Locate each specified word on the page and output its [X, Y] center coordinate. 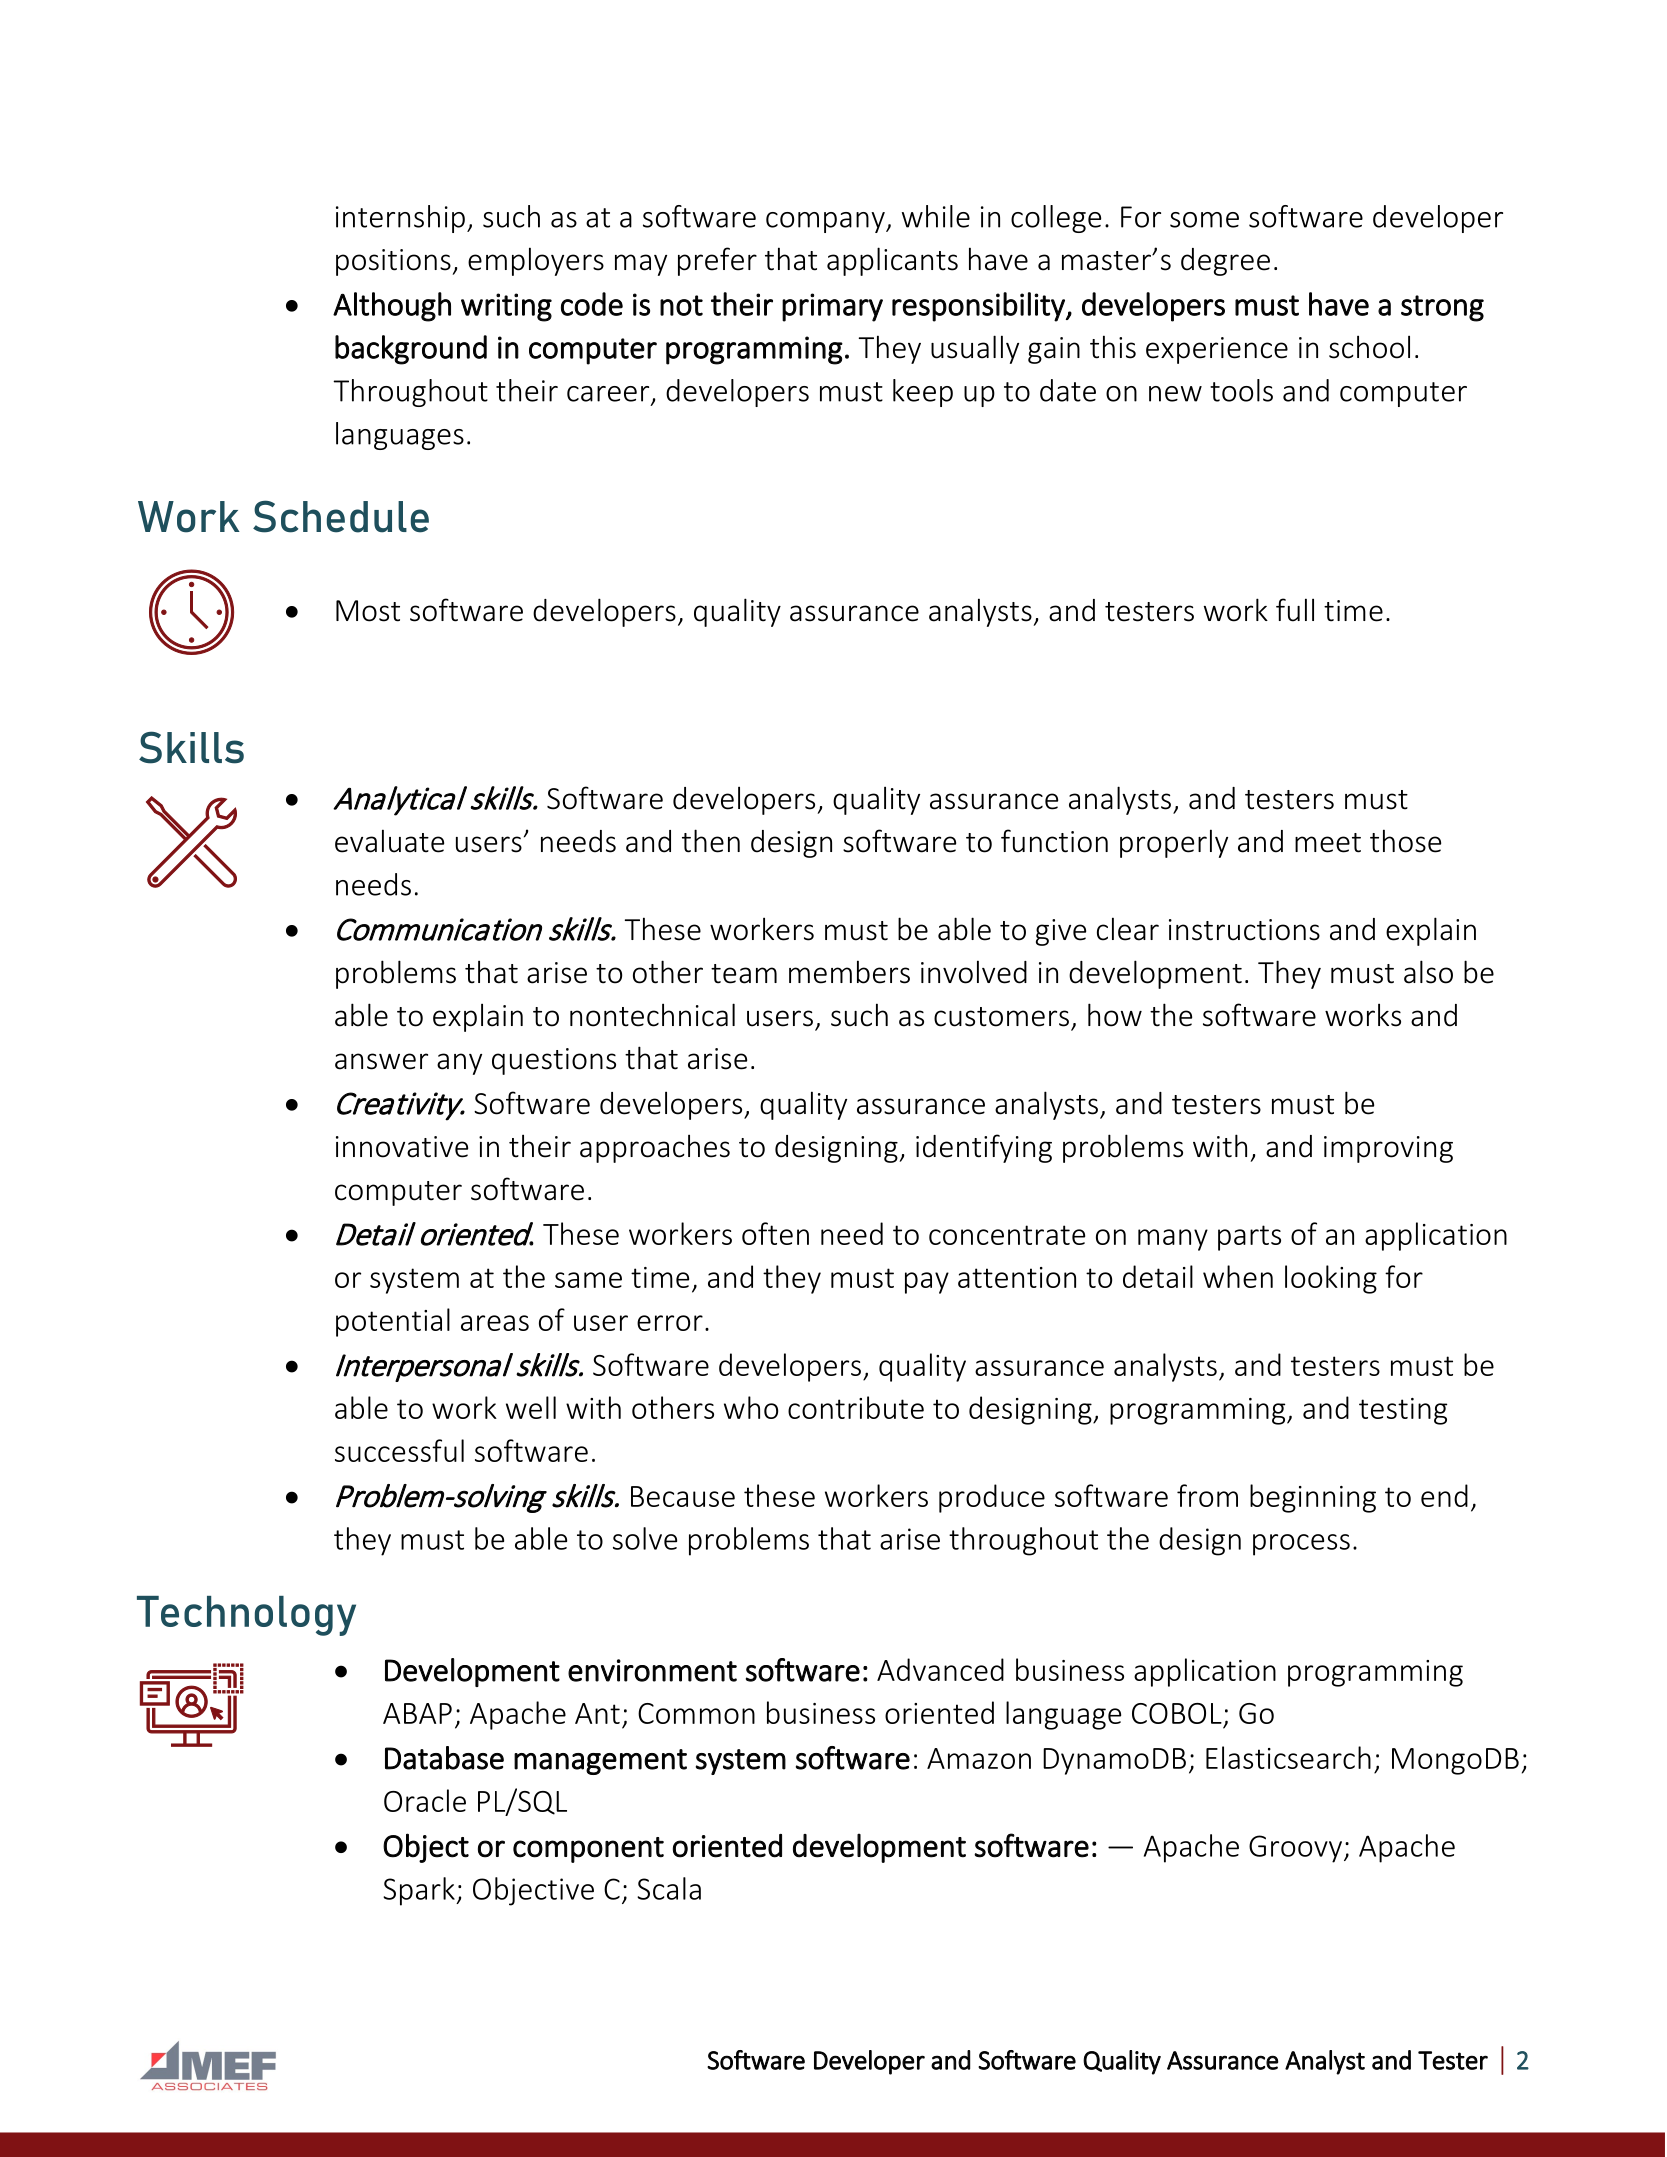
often [775, 1233]
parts [1249, 1238]
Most [368, 611]
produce [992, 1498]
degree [1225, 262]
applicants [892, 261]
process [1301, 1545]
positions [394, 262]
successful [399, 1450]
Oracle [425, 1800]
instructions [1244, 930]
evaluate [389, 841]
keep [923, 393]
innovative [402, 1147]
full [1295, 610]
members [849, 972]
